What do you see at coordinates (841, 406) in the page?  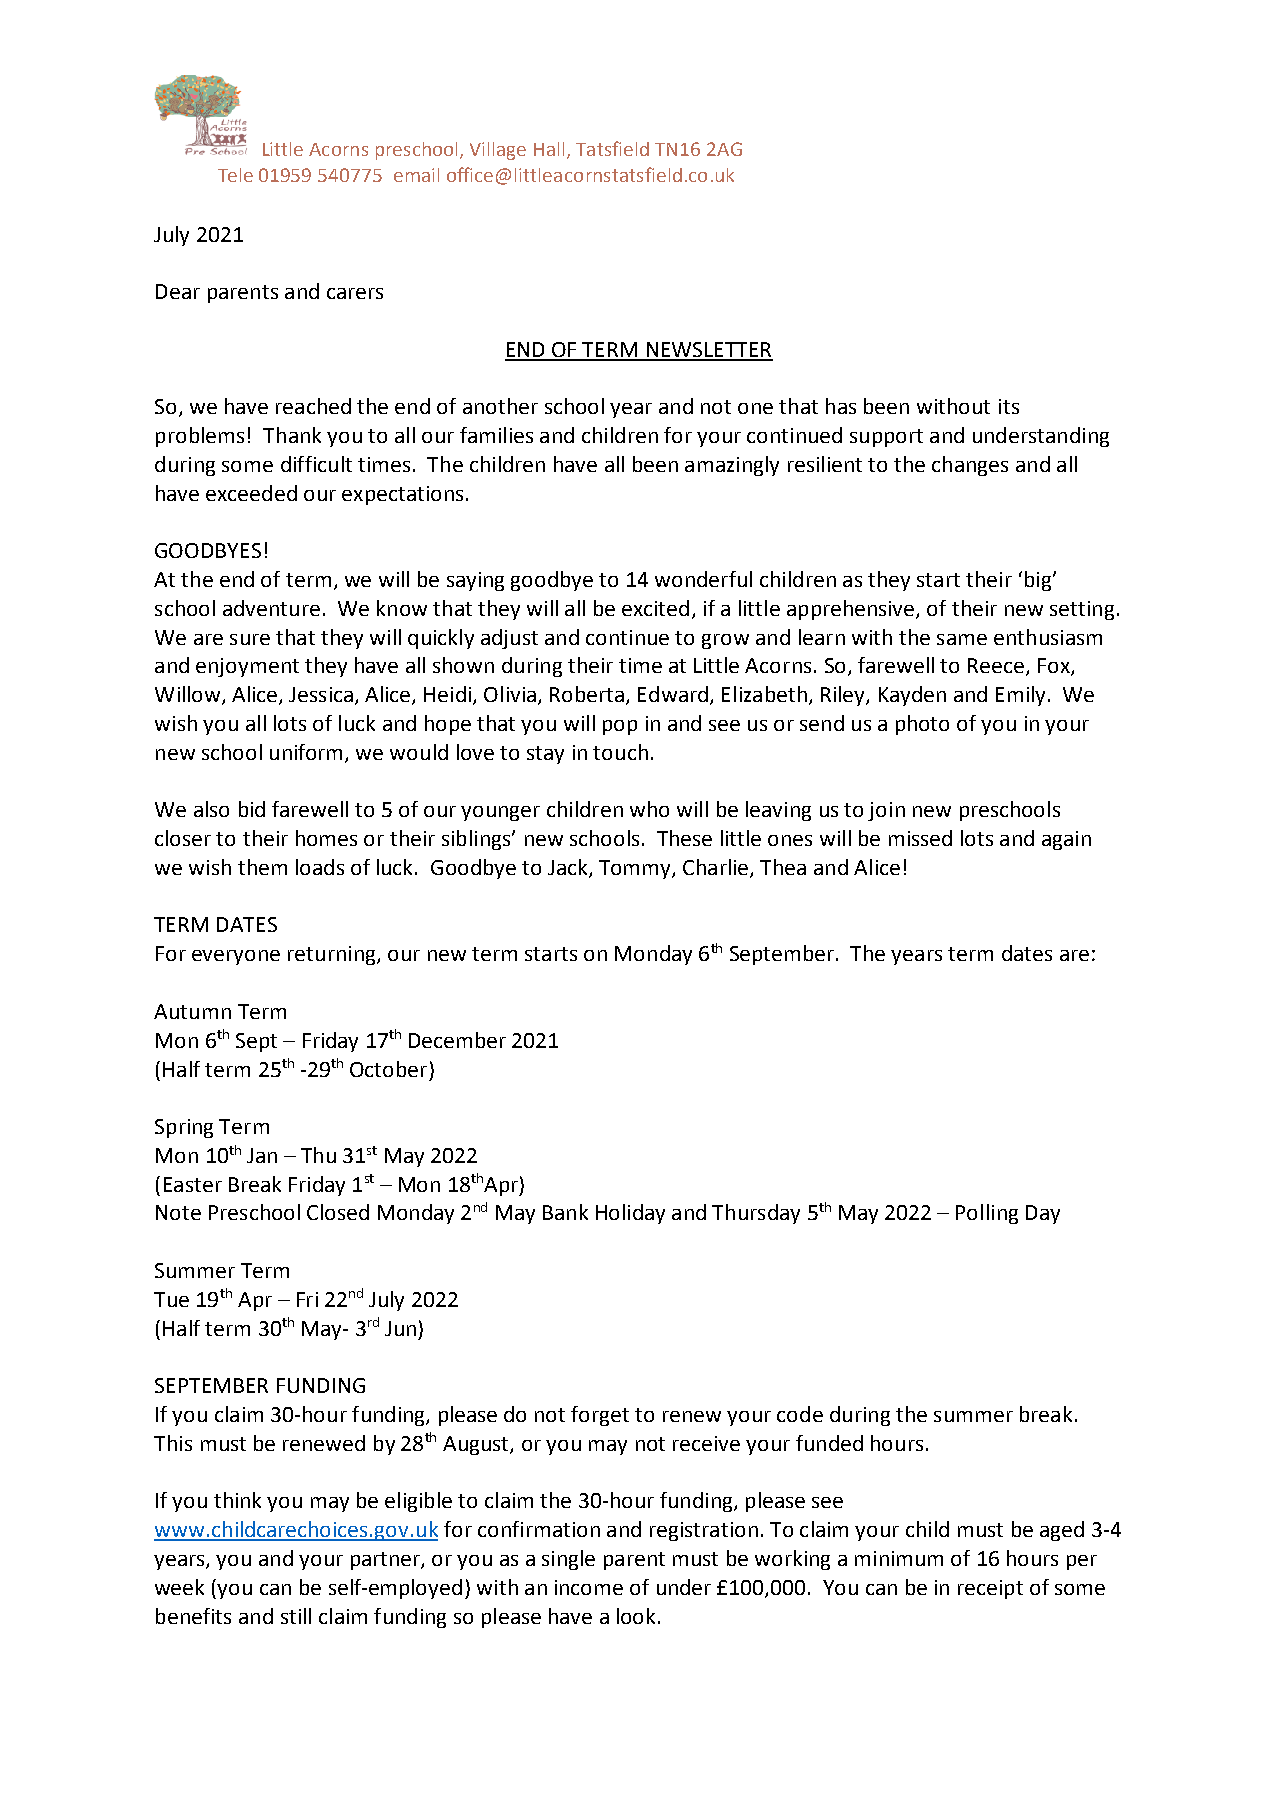 I see `has` at bounding box center [841, 406].
